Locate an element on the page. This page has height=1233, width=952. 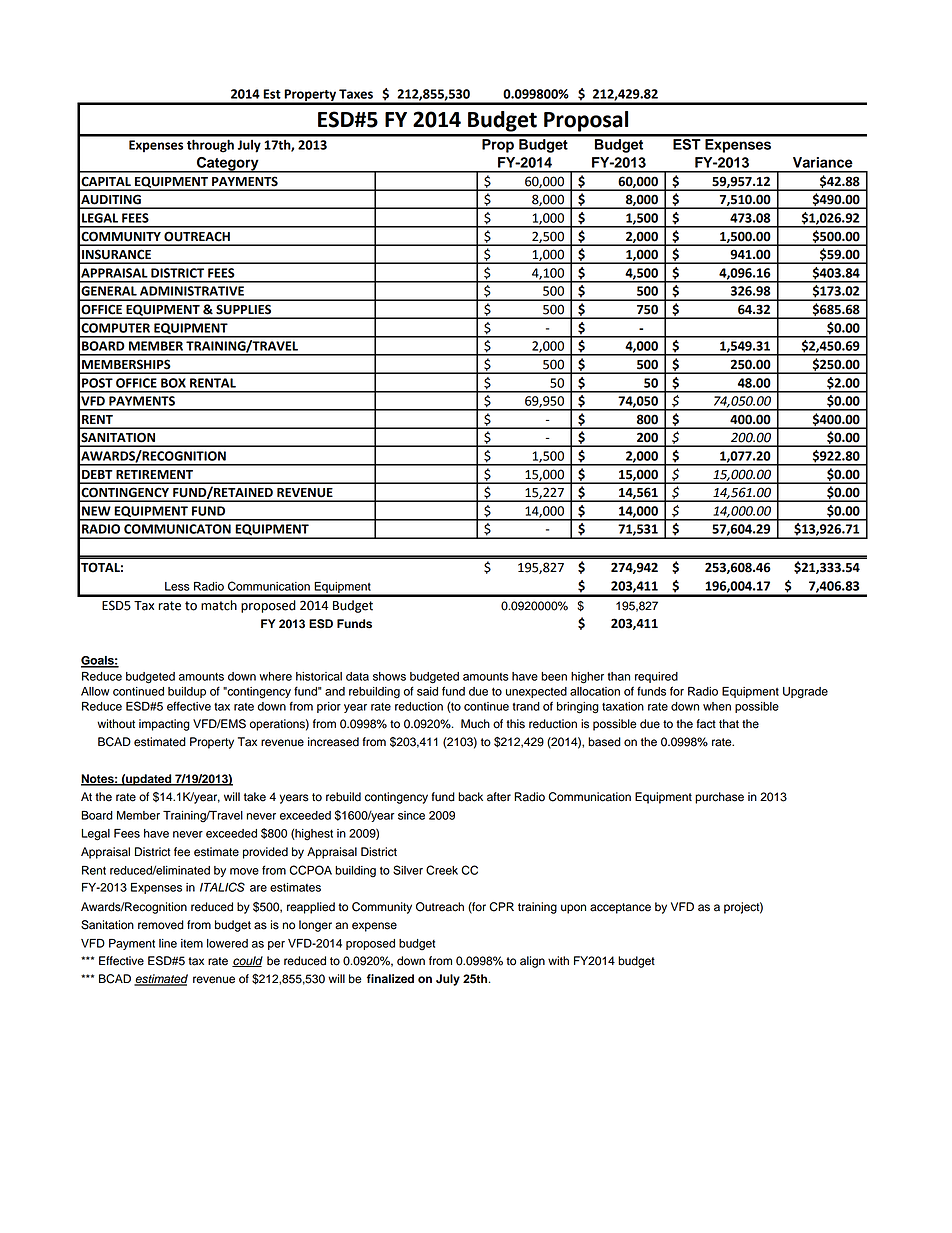
buildup is located at coordinates (187, 692).
